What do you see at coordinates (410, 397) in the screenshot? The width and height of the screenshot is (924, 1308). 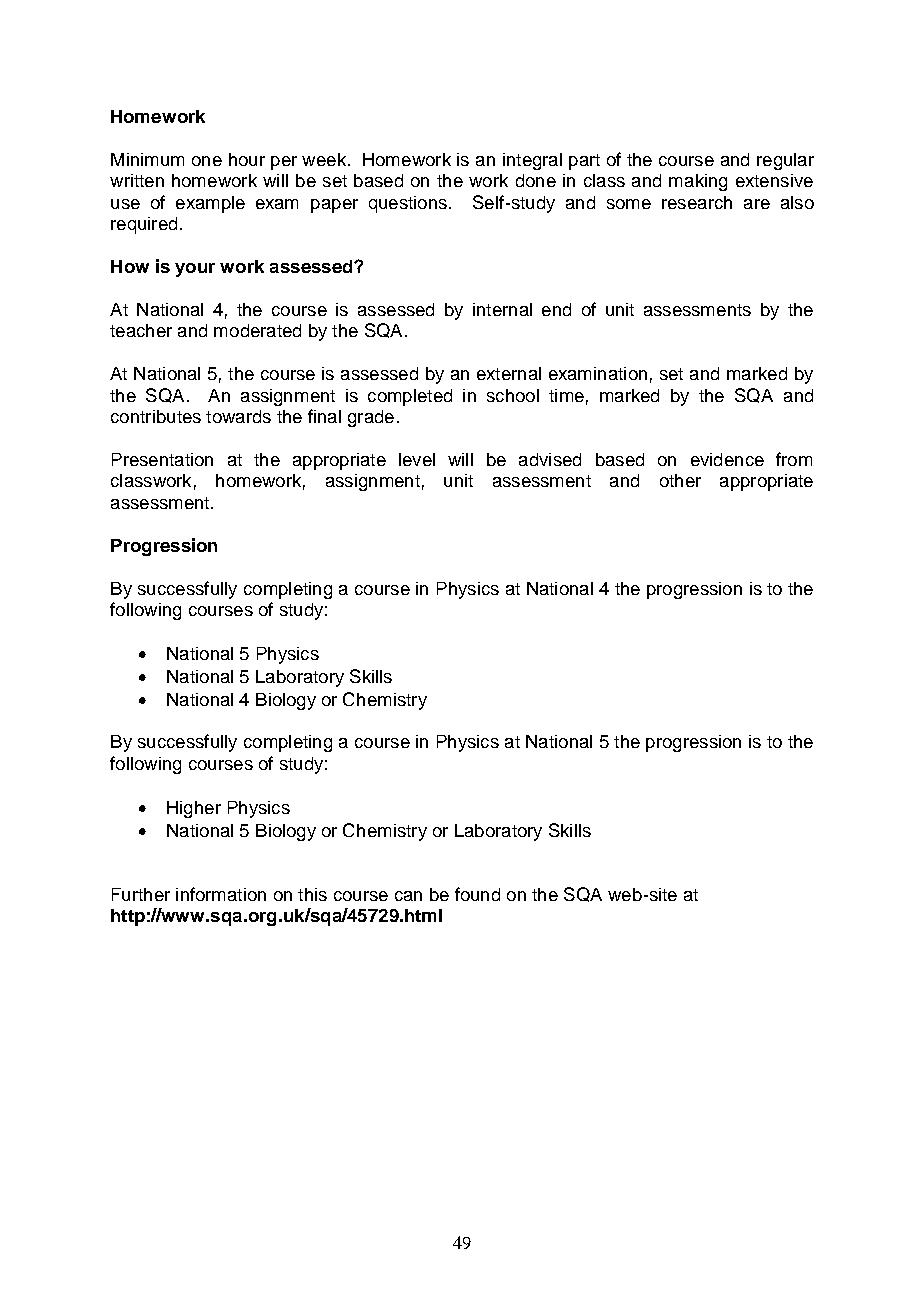 I see `completed` at bounding box center [410, 397].
